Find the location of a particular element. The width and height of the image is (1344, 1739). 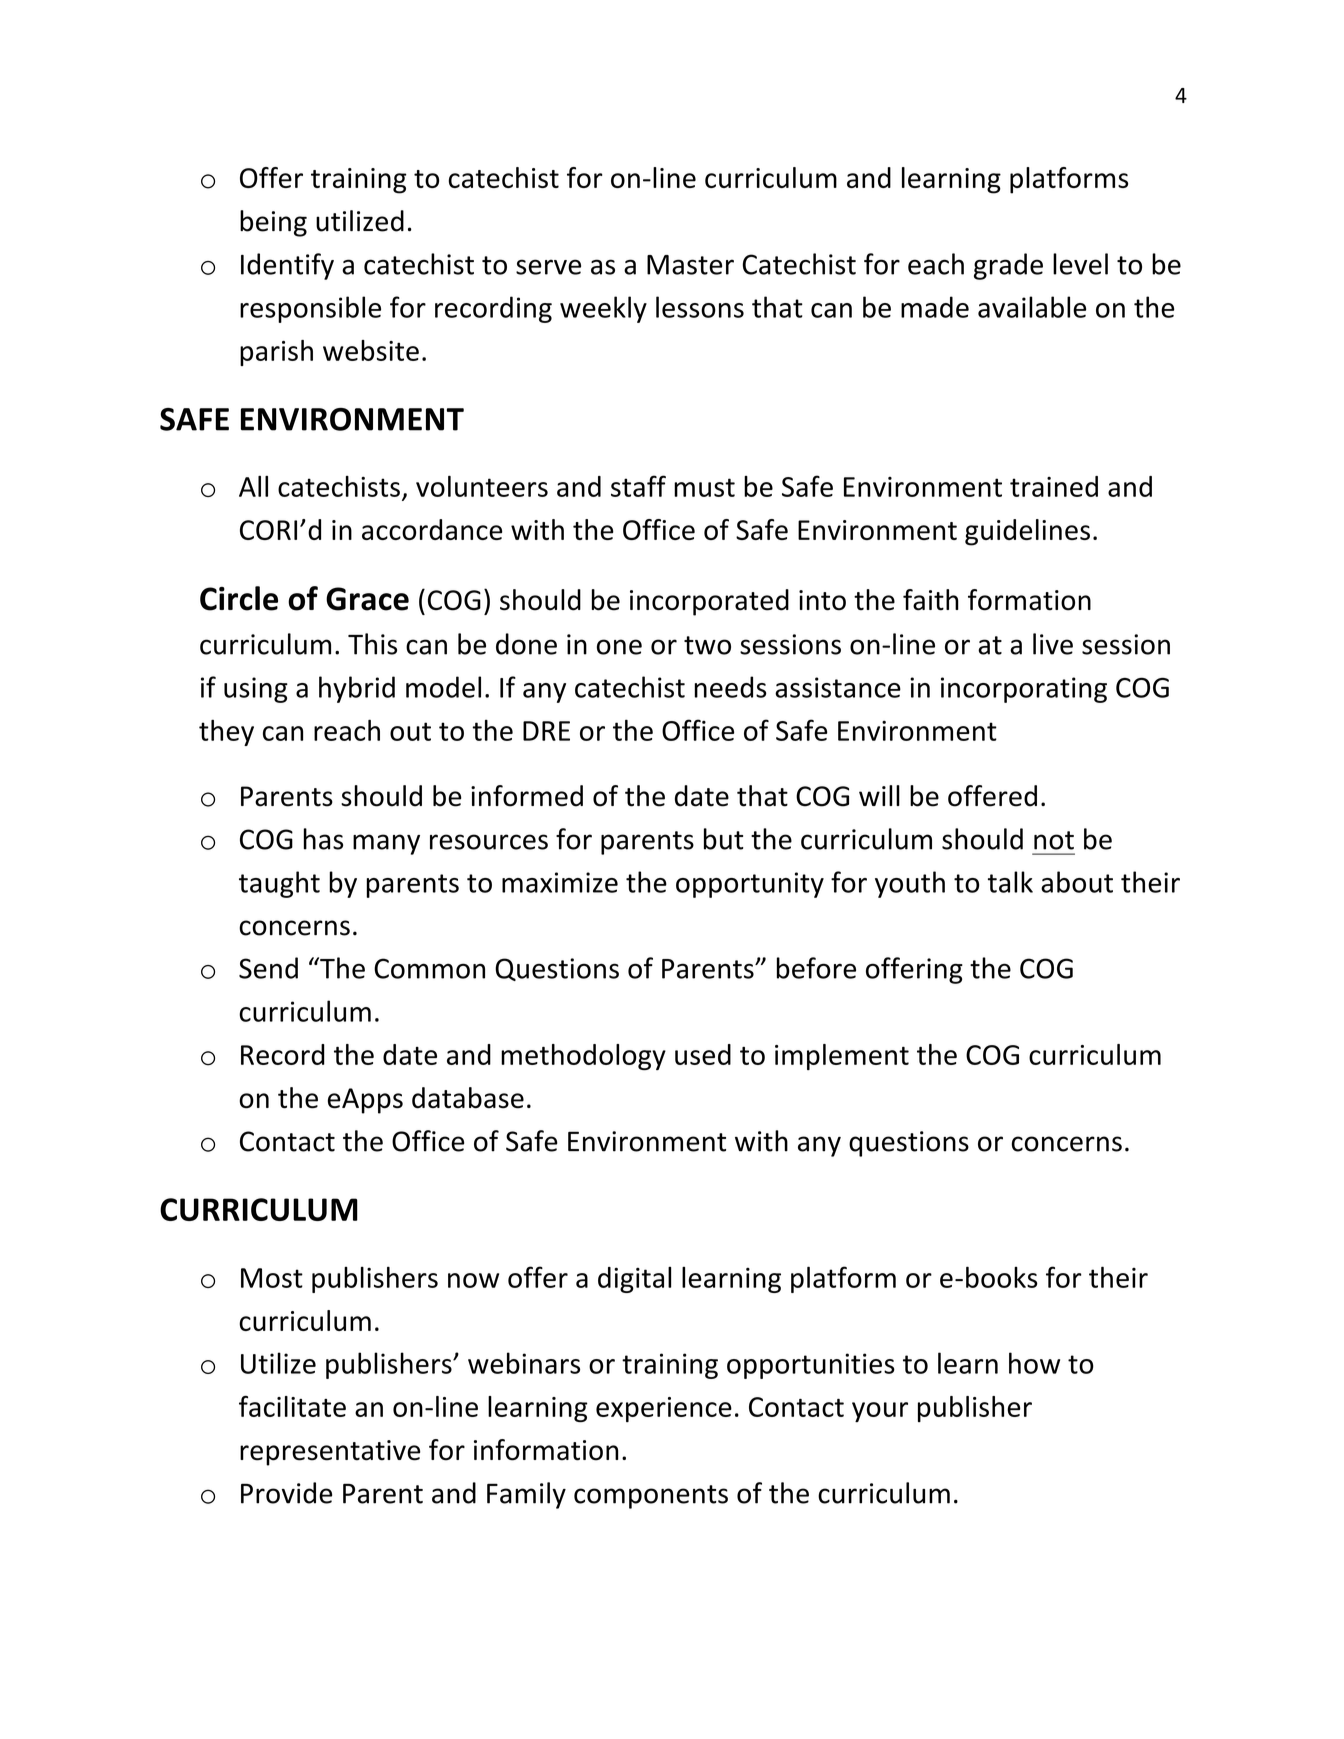

your is located at coordinates (880, 1412).
